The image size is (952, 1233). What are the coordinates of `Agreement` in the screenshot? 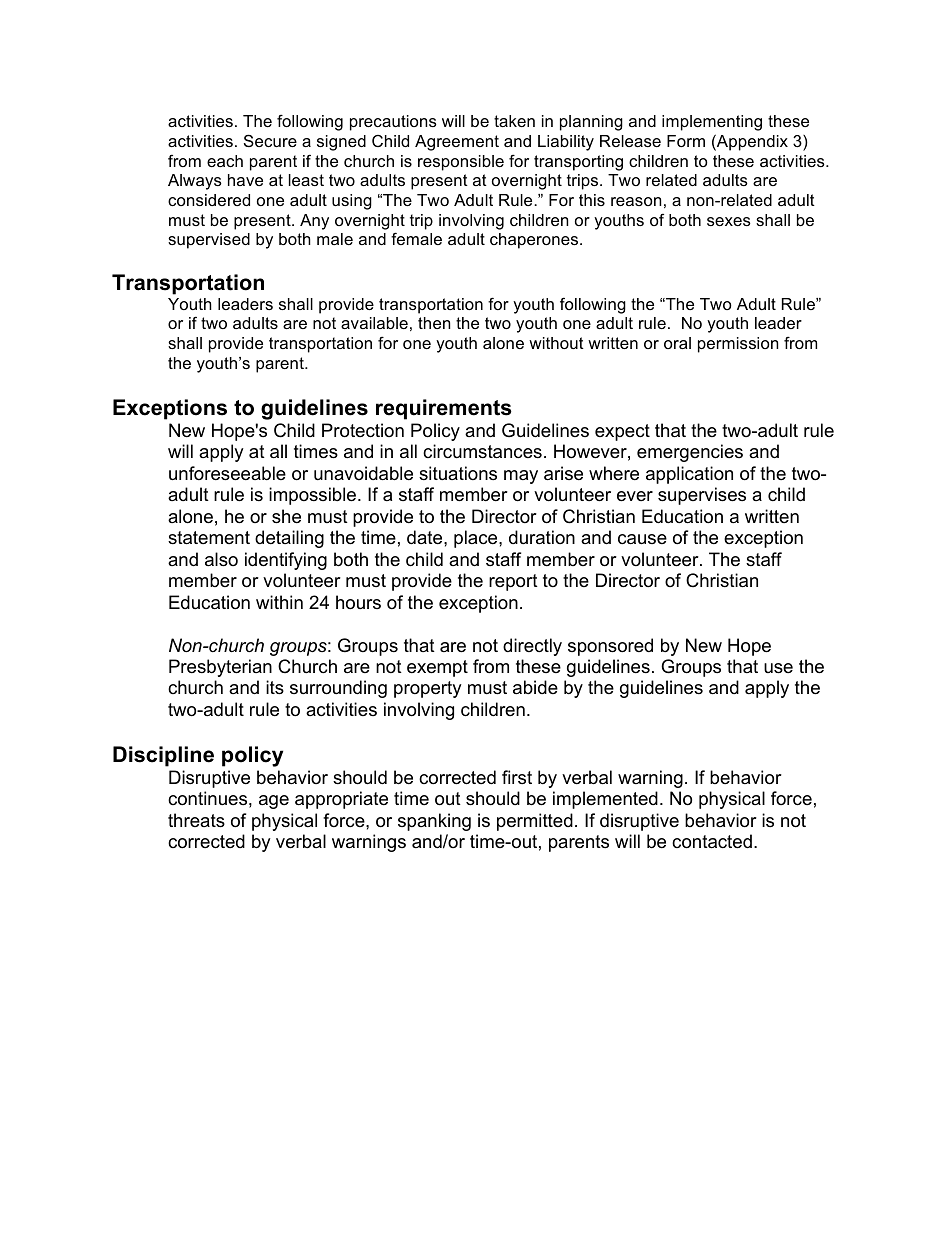 It's located at (457, 143).
